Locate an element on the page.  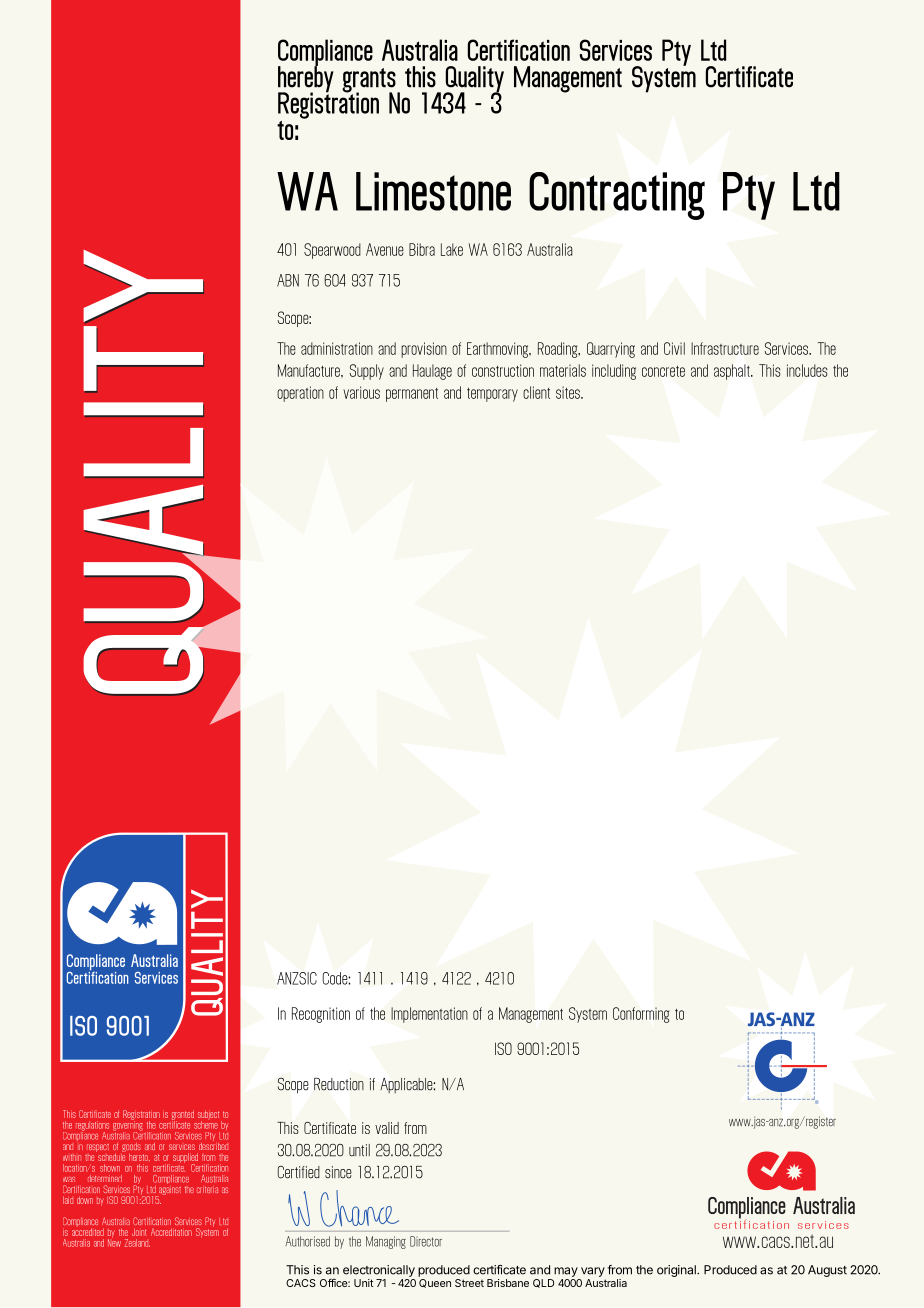
Contracting is located at coordinates (617, 196).
